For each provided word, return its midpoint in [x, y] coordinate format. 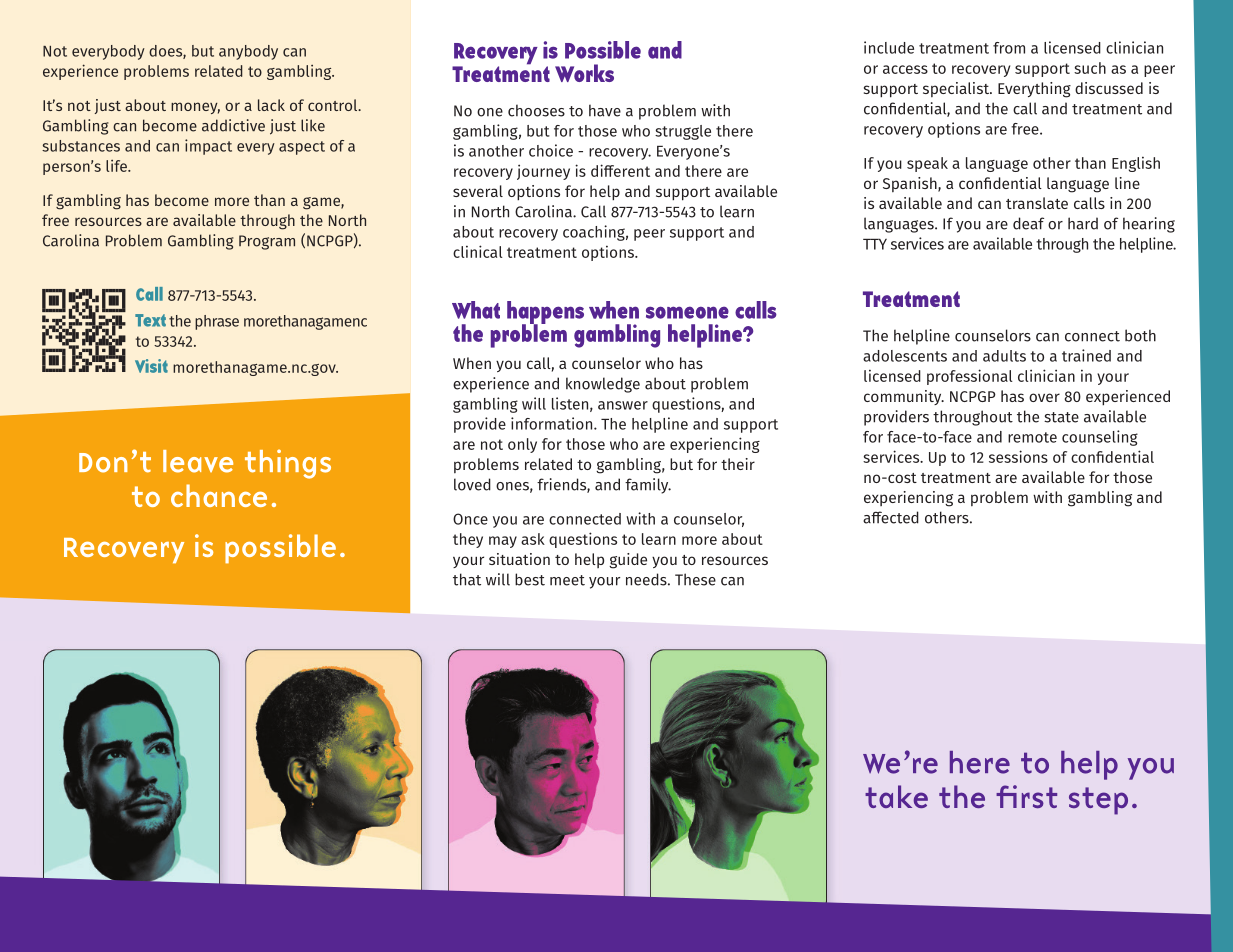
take [896, 796]
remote [1032, 437]
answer [623, 405]
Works [584, 73]
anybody [248, 52]
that [467, 579]
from [1009, 48]
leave [198, 461]
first [1026, 796]
